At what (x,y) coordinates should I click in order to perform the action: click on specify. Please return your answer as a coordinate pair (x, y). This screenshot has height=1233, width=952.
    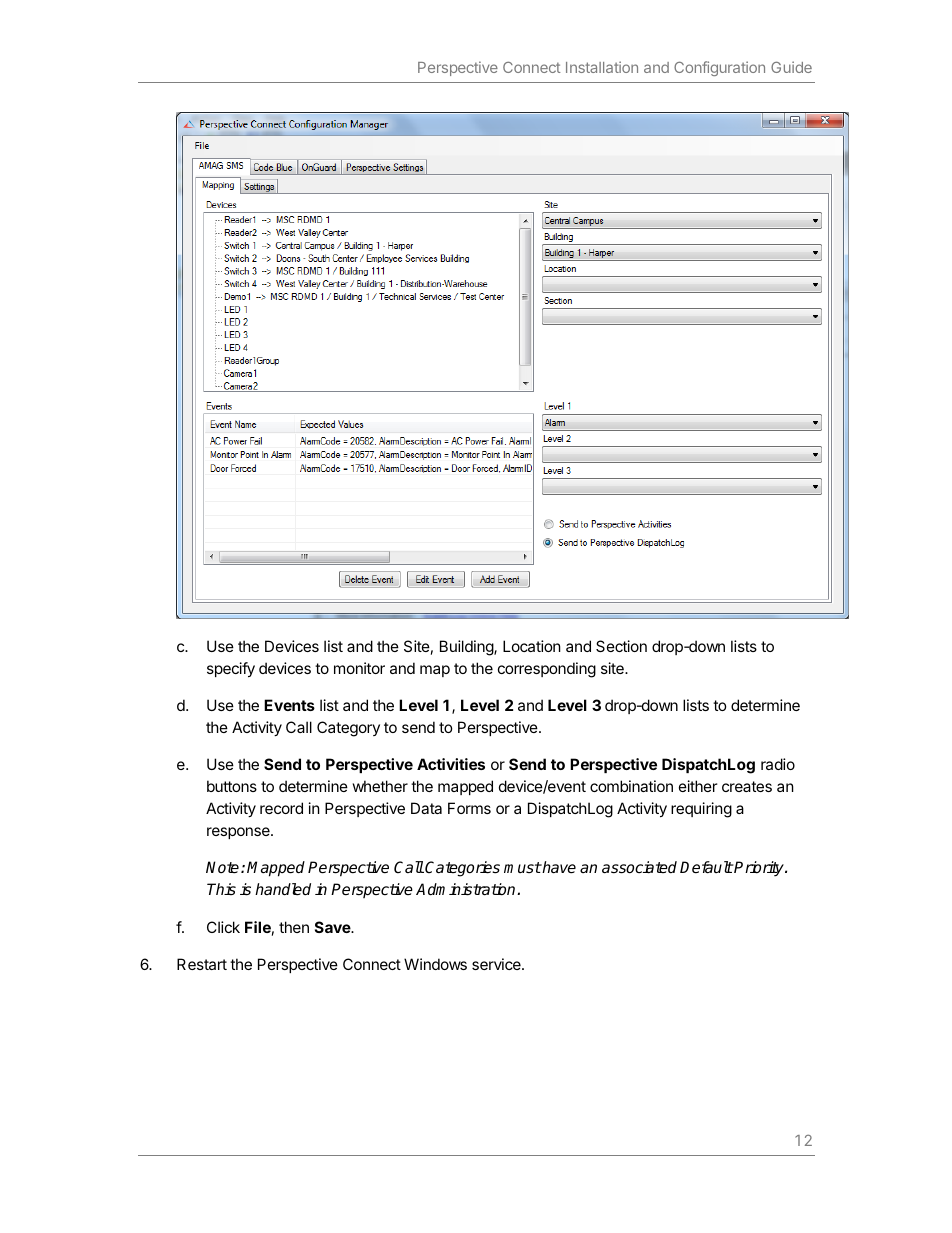
    Looking at the image, I should click on (231, 669).
